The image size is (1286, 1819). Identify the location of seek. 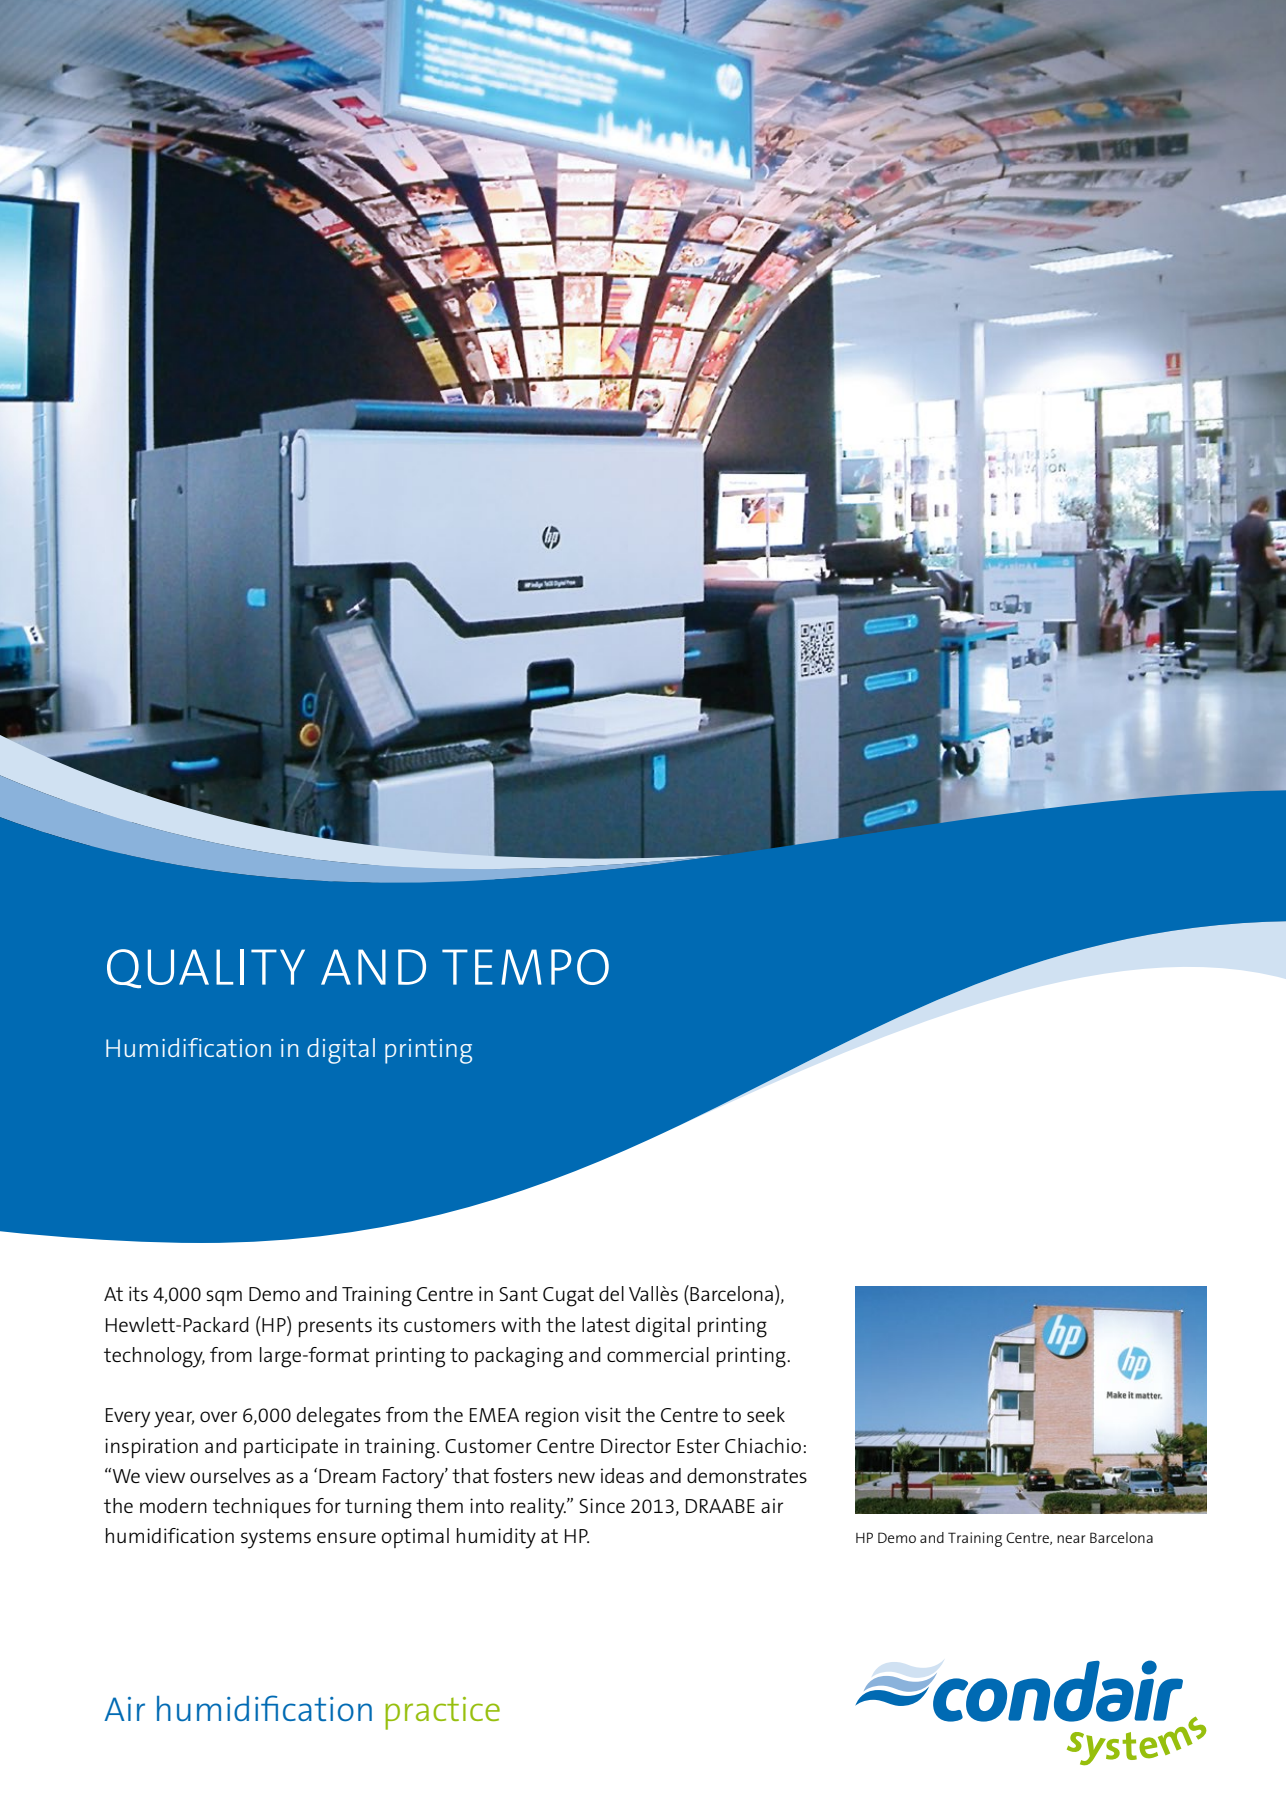
(766, 1414).
